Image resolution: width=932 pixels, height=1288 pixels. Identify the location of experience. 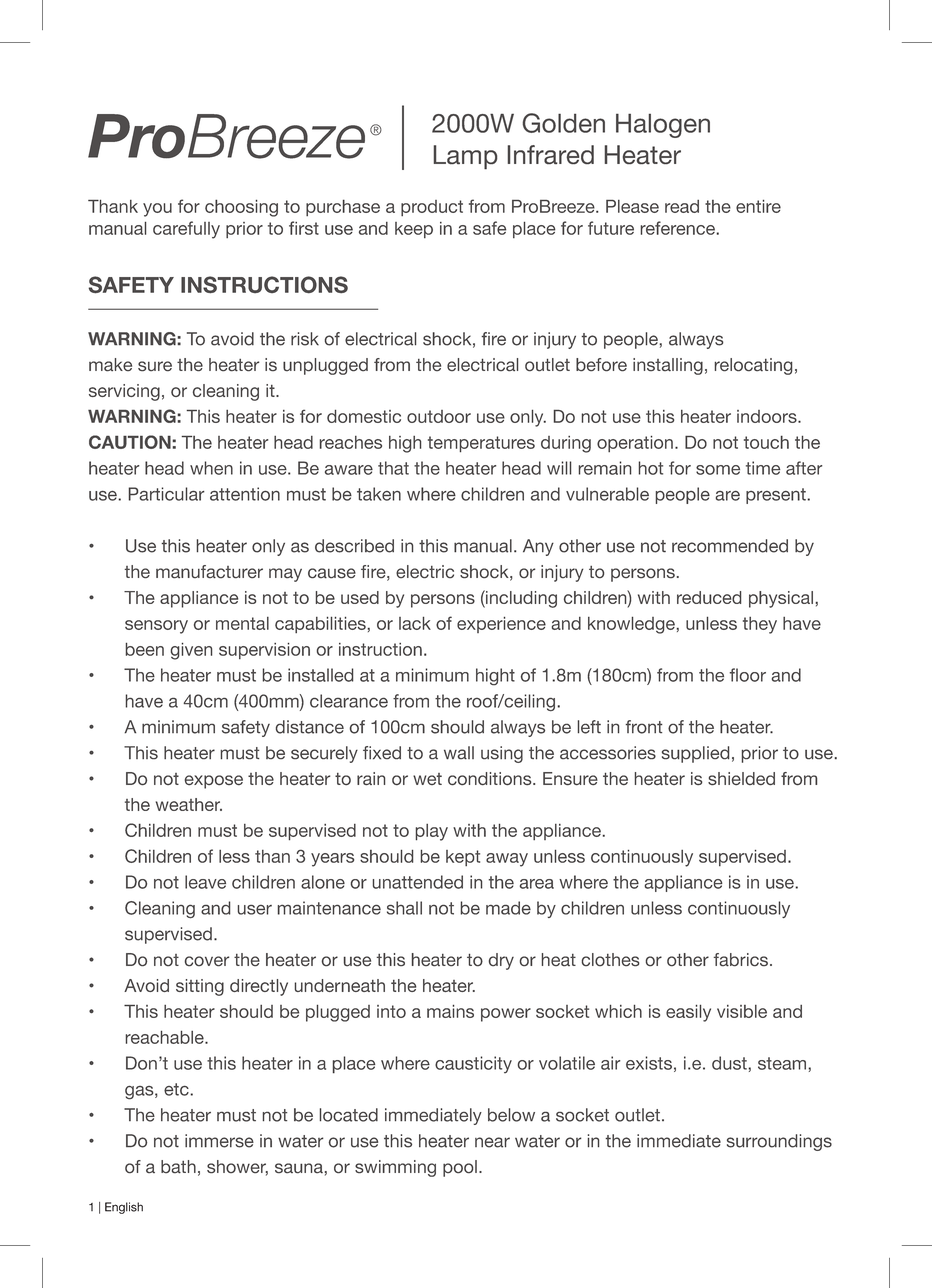
(501, 625).
